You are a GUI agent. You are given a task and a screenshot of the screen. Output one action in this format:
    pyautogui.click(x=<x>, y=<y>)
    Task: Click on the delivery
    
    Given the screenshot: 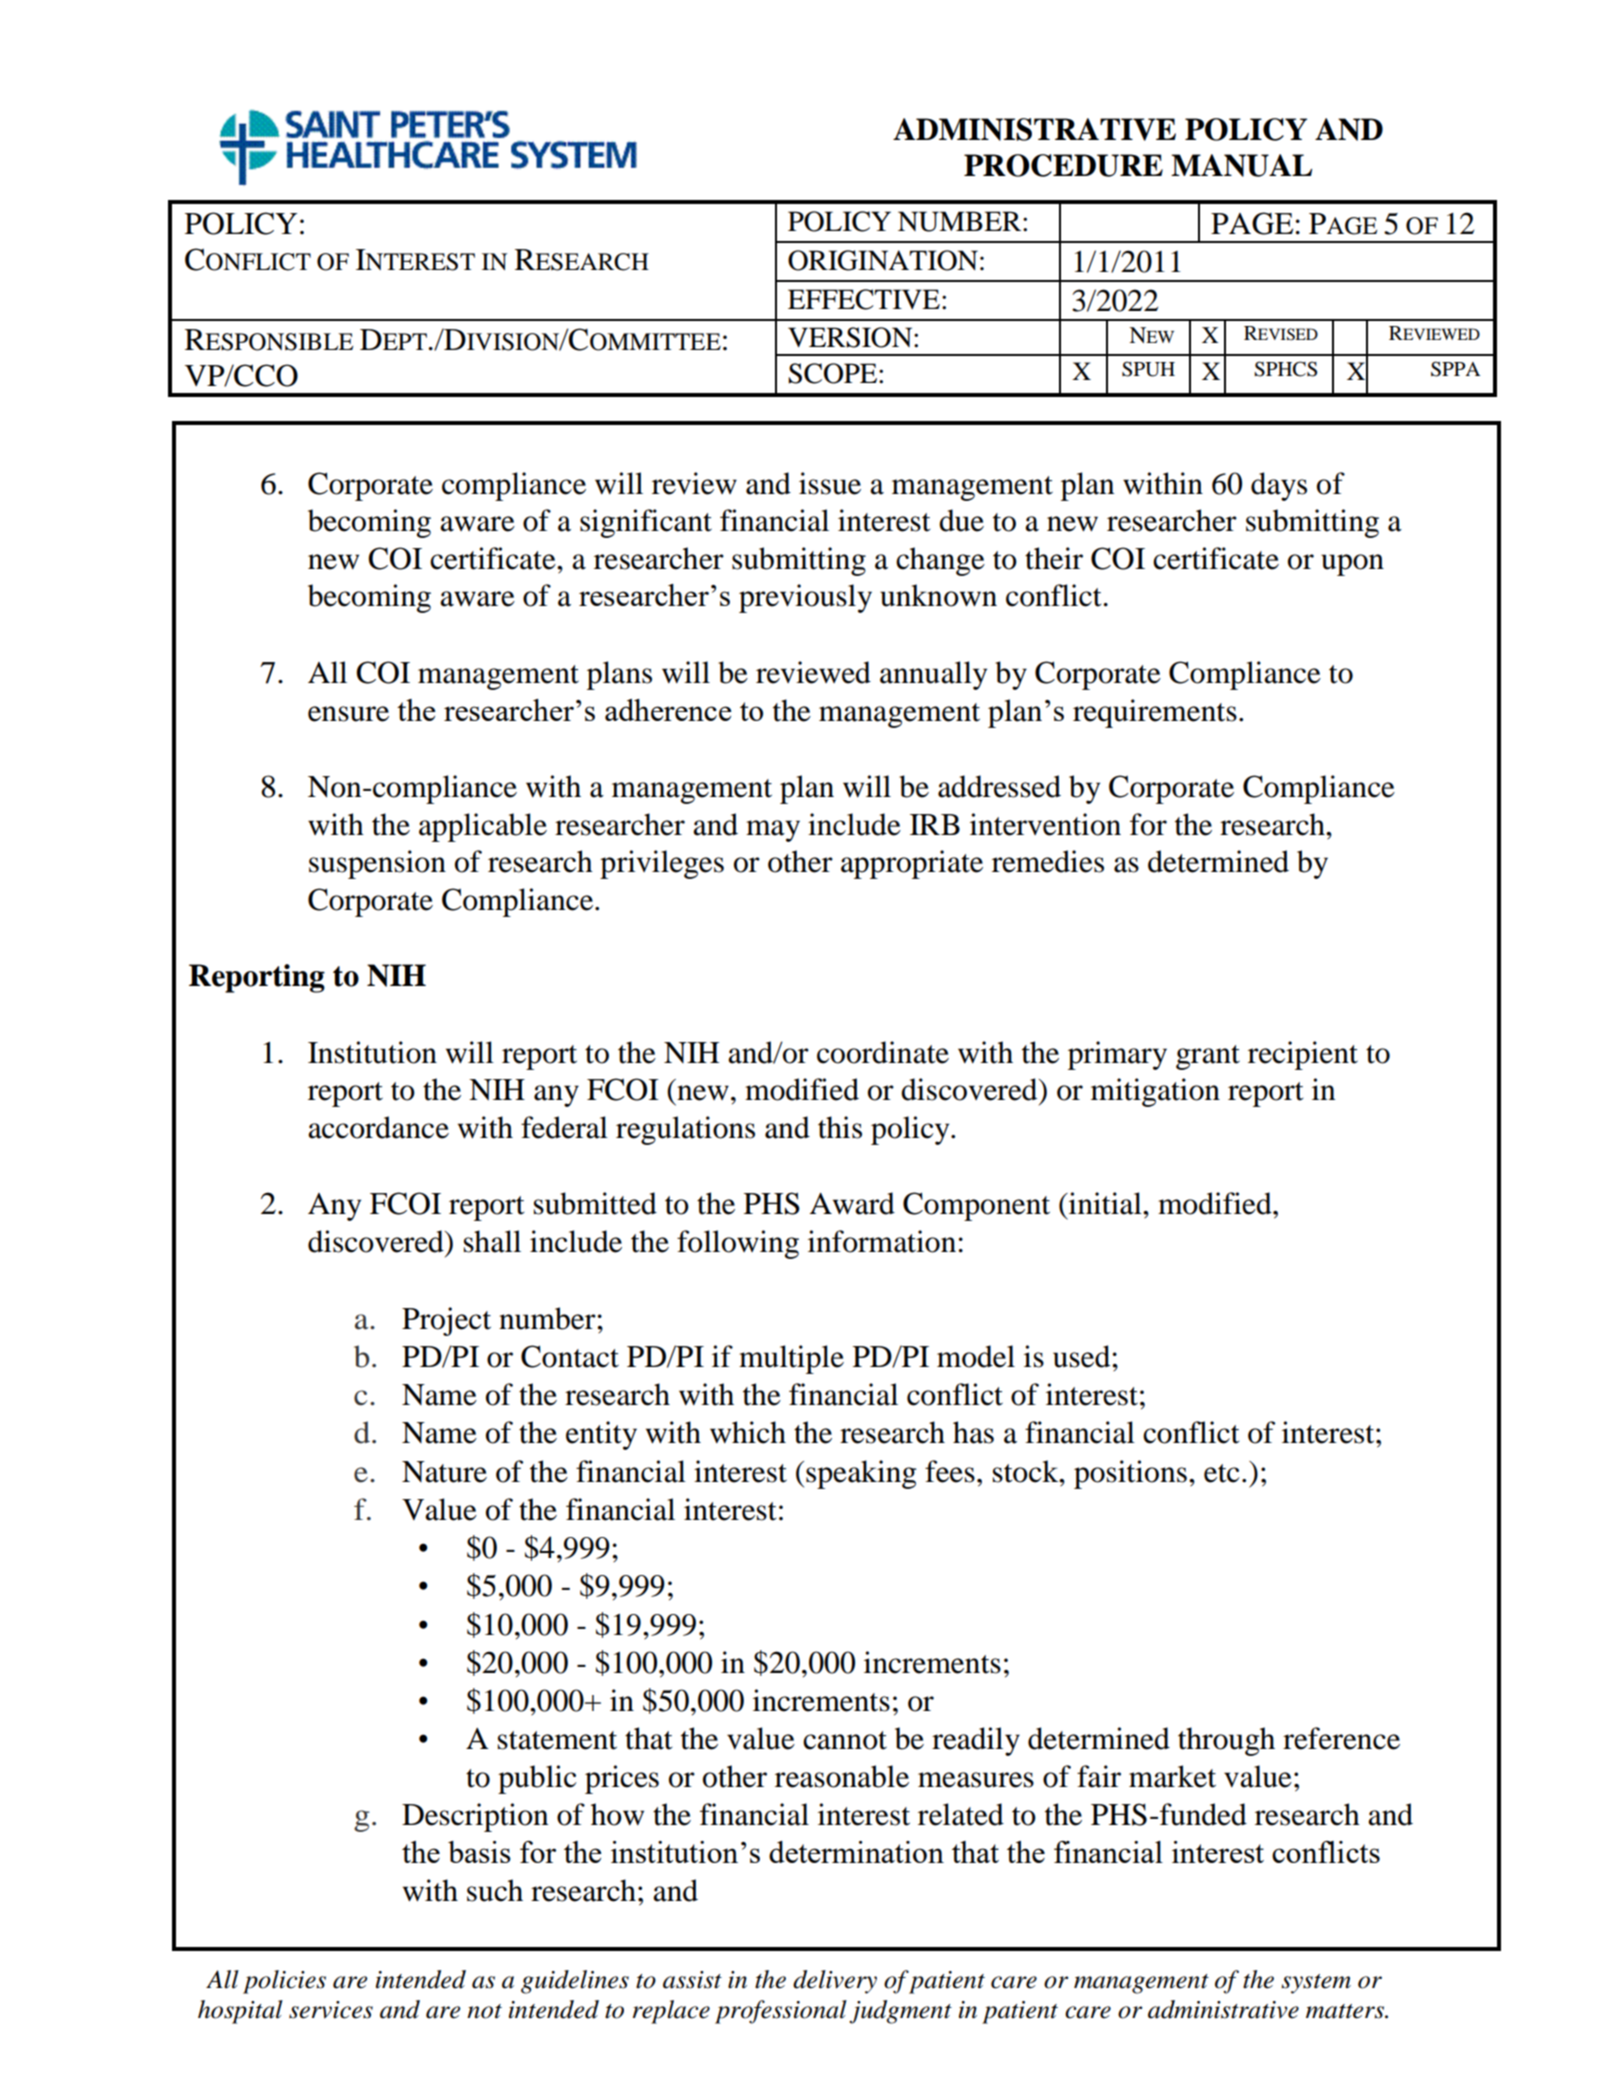 What is the action you would take?
    pyautogui.click(x=835, y=1982)
